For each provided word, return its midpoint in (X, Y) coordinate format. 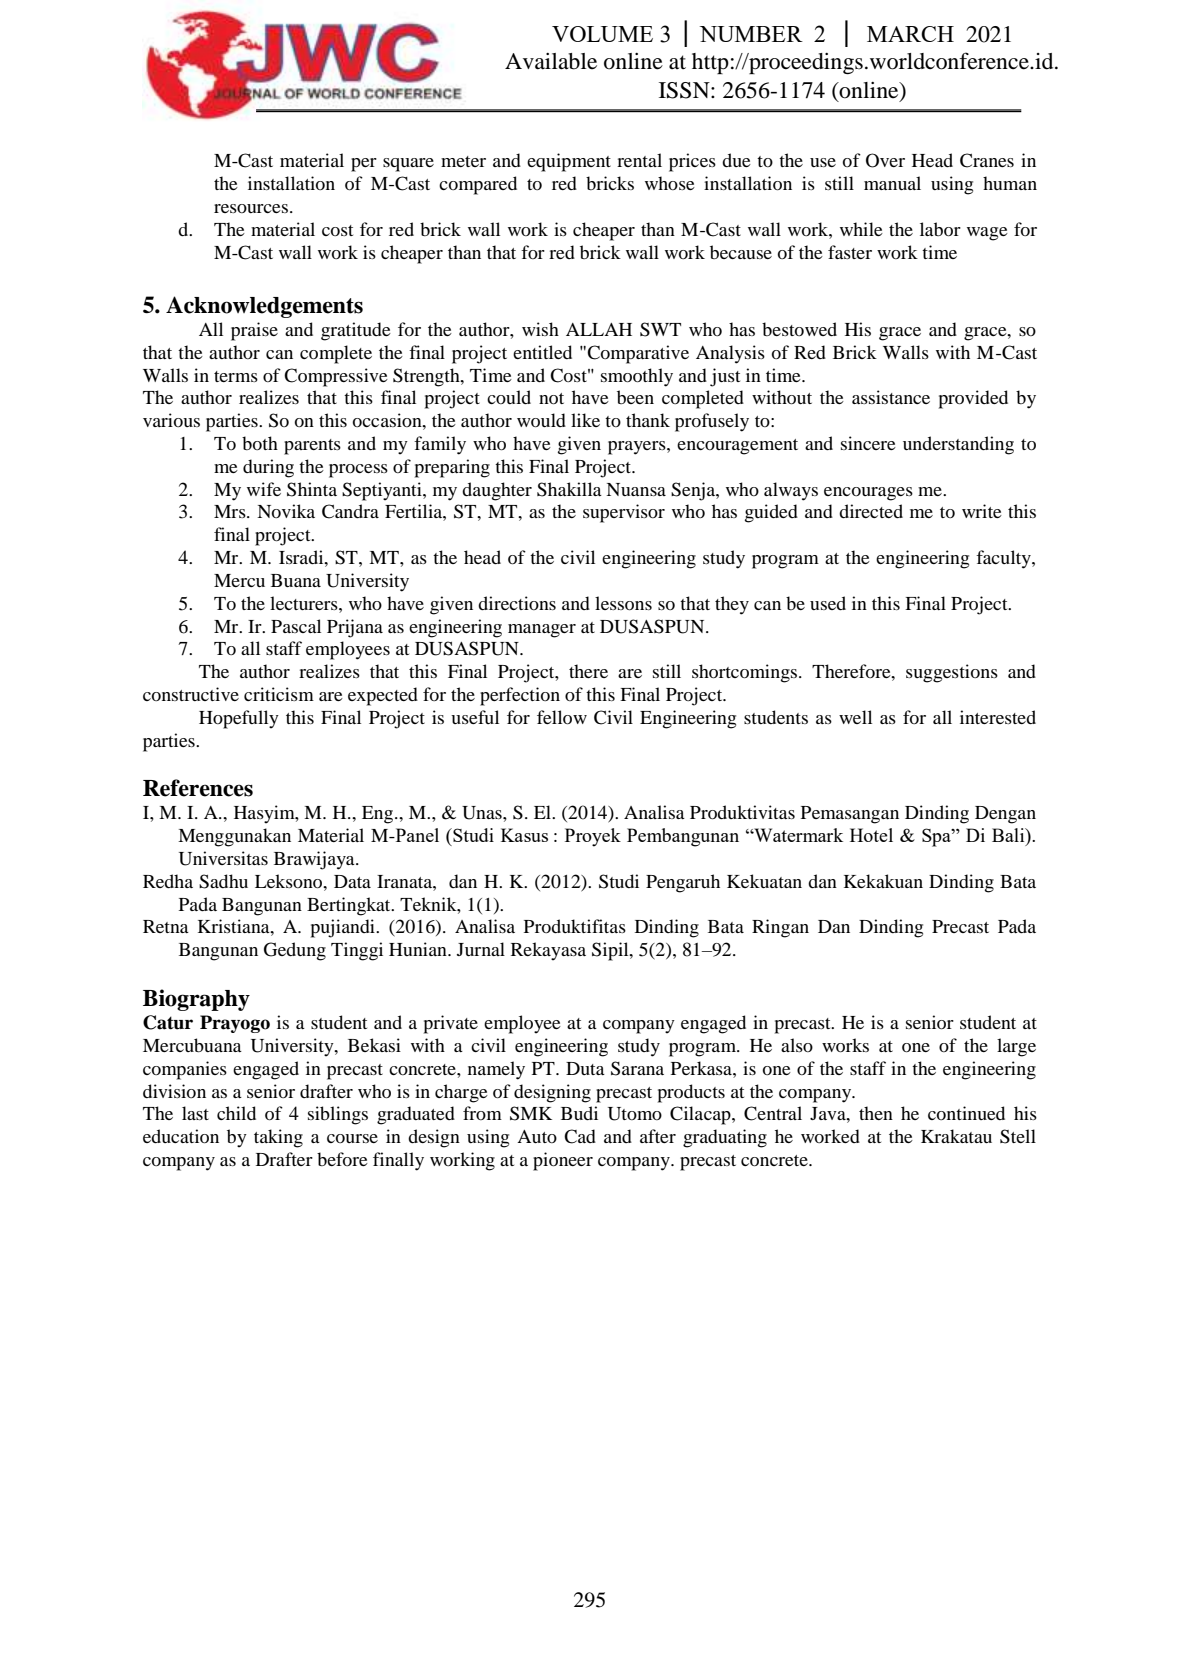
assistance (891, 397)
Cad (580, 1136)
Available (551, 61)
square (408, 165)
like (585, 420)
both (260, 443)
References (198, 788)
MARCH (910, 34)
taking (278, 1138)
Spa (937, 837)
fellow (562, 717)
